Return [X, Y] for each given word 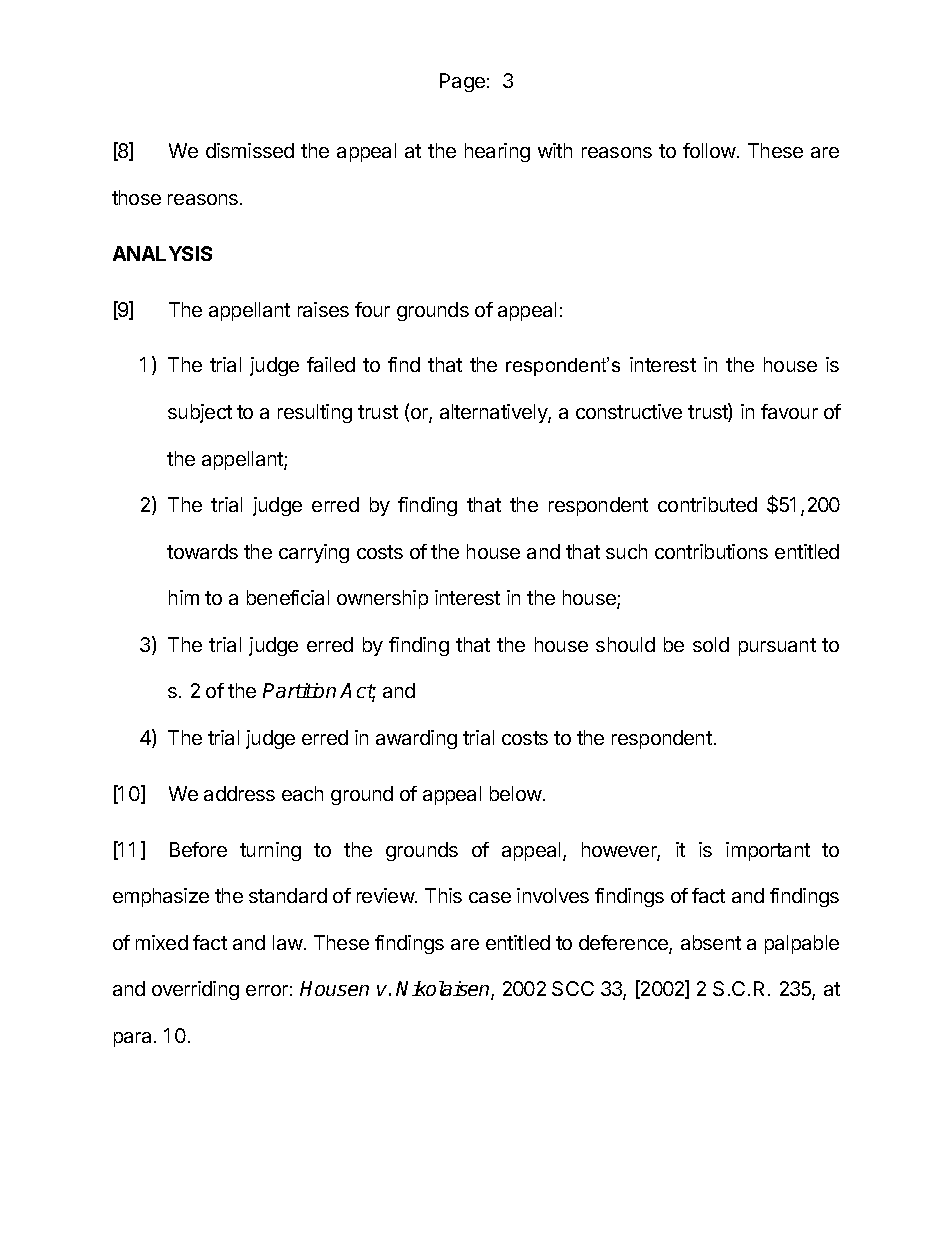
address [239, 793]
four [372, 309]
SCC [573, 988]
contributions [711, 551]
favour [789, 411]
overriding [195, 990]
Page [462, 82]
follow [709, 150]
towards [202, 551]
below [516, 793]
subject [200, 413]
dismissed [250, 150]
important [768, 851]
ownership [382, 599]
